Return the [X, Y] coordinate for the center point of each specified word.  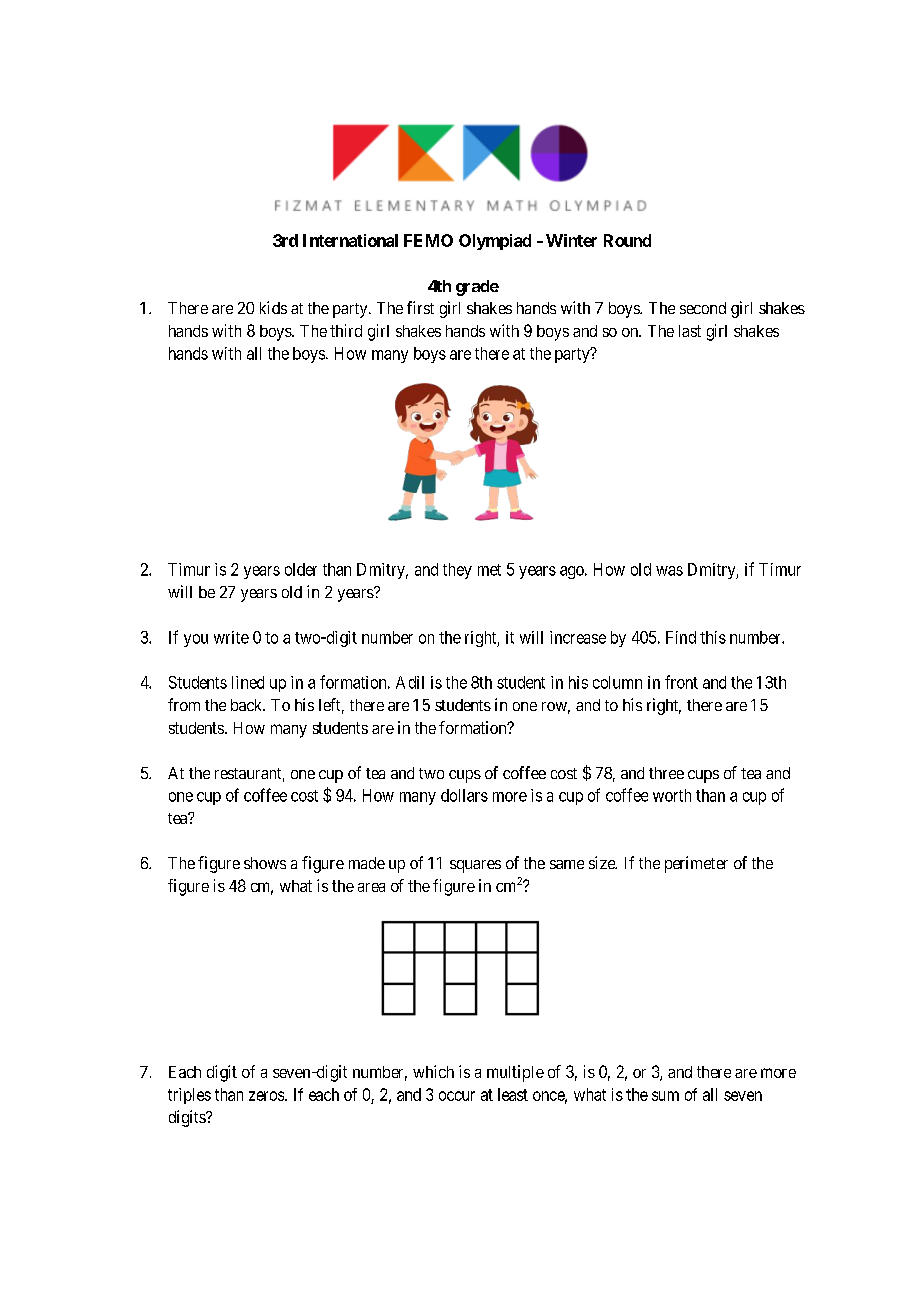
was [669, 571]
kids [273, 307]
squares [475, 866]
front [681, 682]
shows [265, 863]
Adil [410, 682]
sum [665, 1096]
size [603, 862]
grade [477, 288]
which [433, 1071]
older [301, 569]
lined [248, 682]
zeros [266, 1096]
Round [627, 240]
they [457, 571]
